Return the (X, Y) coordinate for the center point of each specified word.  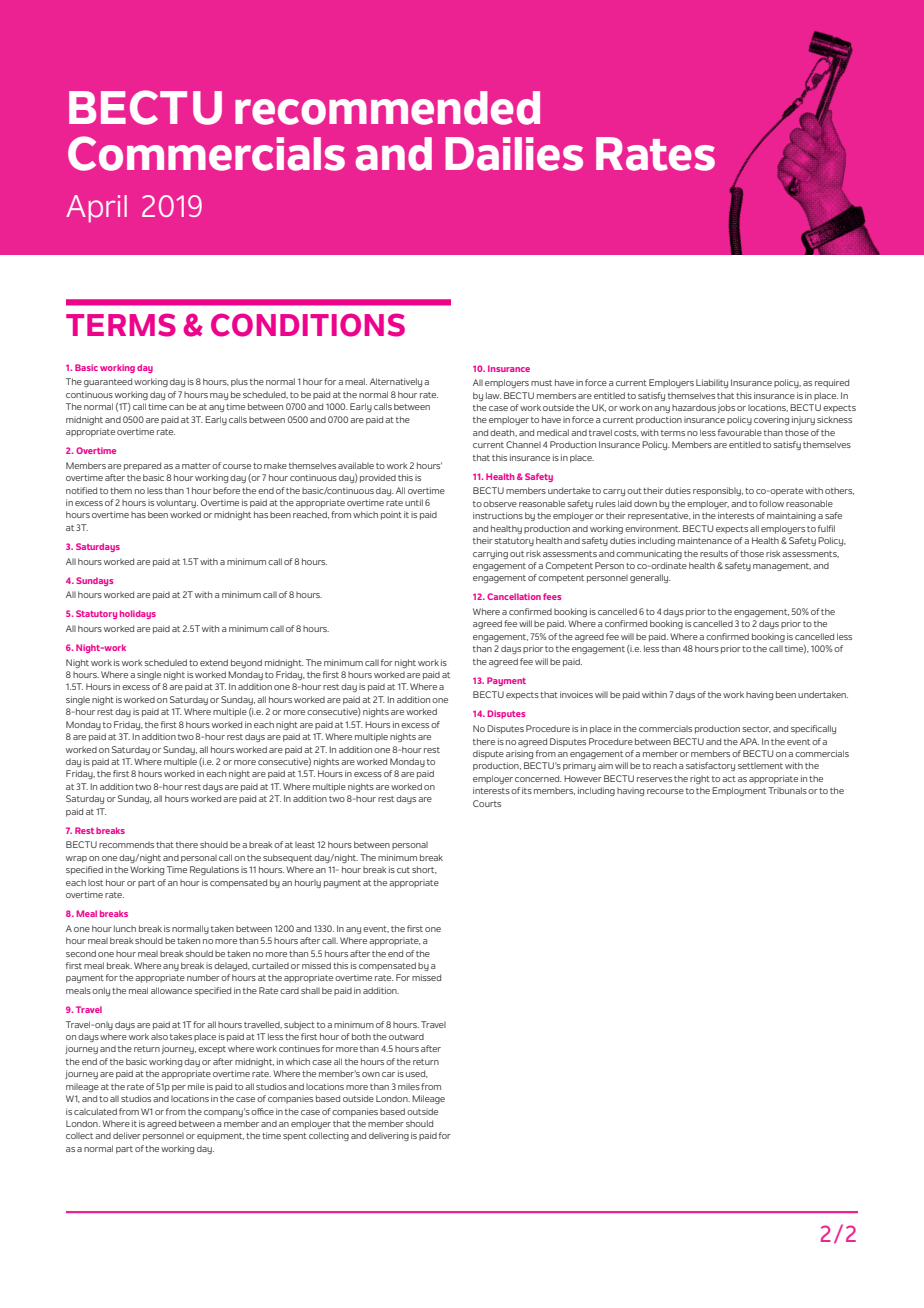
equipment (220, 1136)
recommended (387, 108)
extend (214, 662)
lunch (125, 928)
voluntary (177, 504)
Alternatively (396, 382)
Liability (712, 383)
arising (519, 754)
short (424, 870)
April (96, 209)
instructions (498, 515)
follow (771, 503)
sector (756, 729)
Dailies (514, 154)
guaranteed (108, 382)
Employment (739, 791)
